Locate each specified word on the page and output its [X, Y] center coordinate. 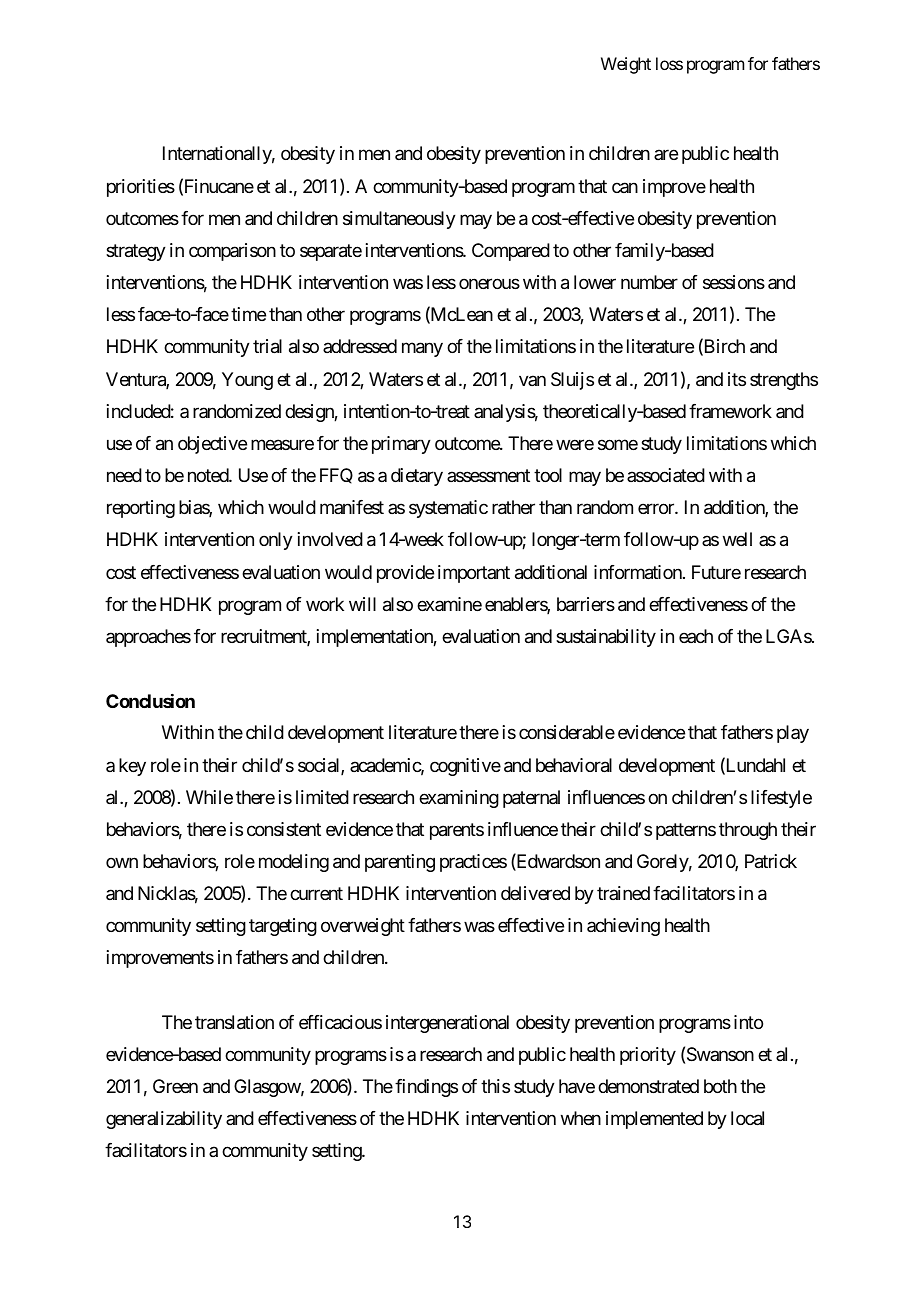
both [720, 1086]
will [362, 604]
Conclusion [150, 701]
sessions [734, 282]
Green [175, 1086]
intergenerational [447, 1024]
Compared [511, 252]
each [696, 636]
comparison [232, 252]
